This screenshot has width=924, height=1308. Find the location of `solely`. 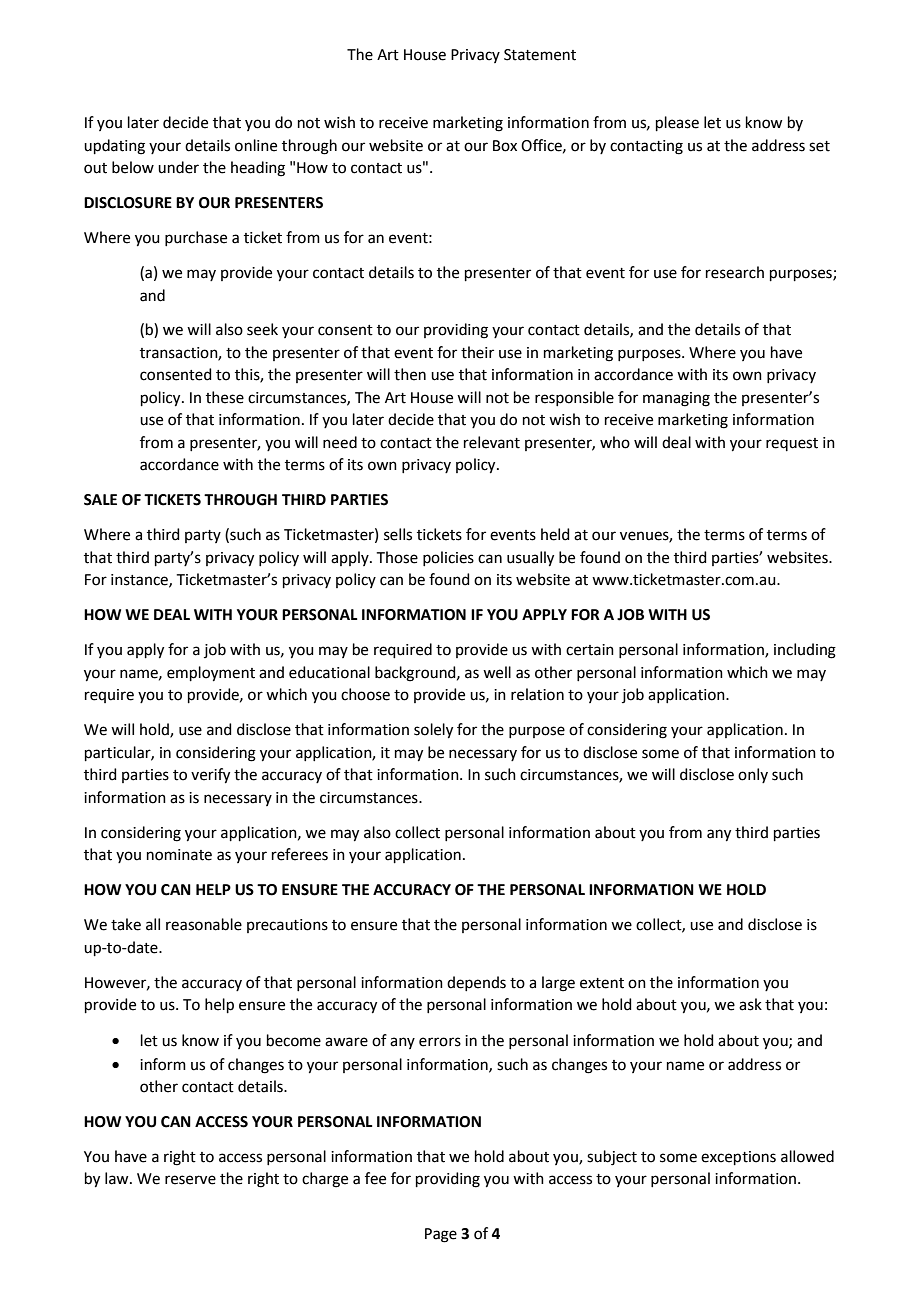

solely is located at coordinates (433, 731).
